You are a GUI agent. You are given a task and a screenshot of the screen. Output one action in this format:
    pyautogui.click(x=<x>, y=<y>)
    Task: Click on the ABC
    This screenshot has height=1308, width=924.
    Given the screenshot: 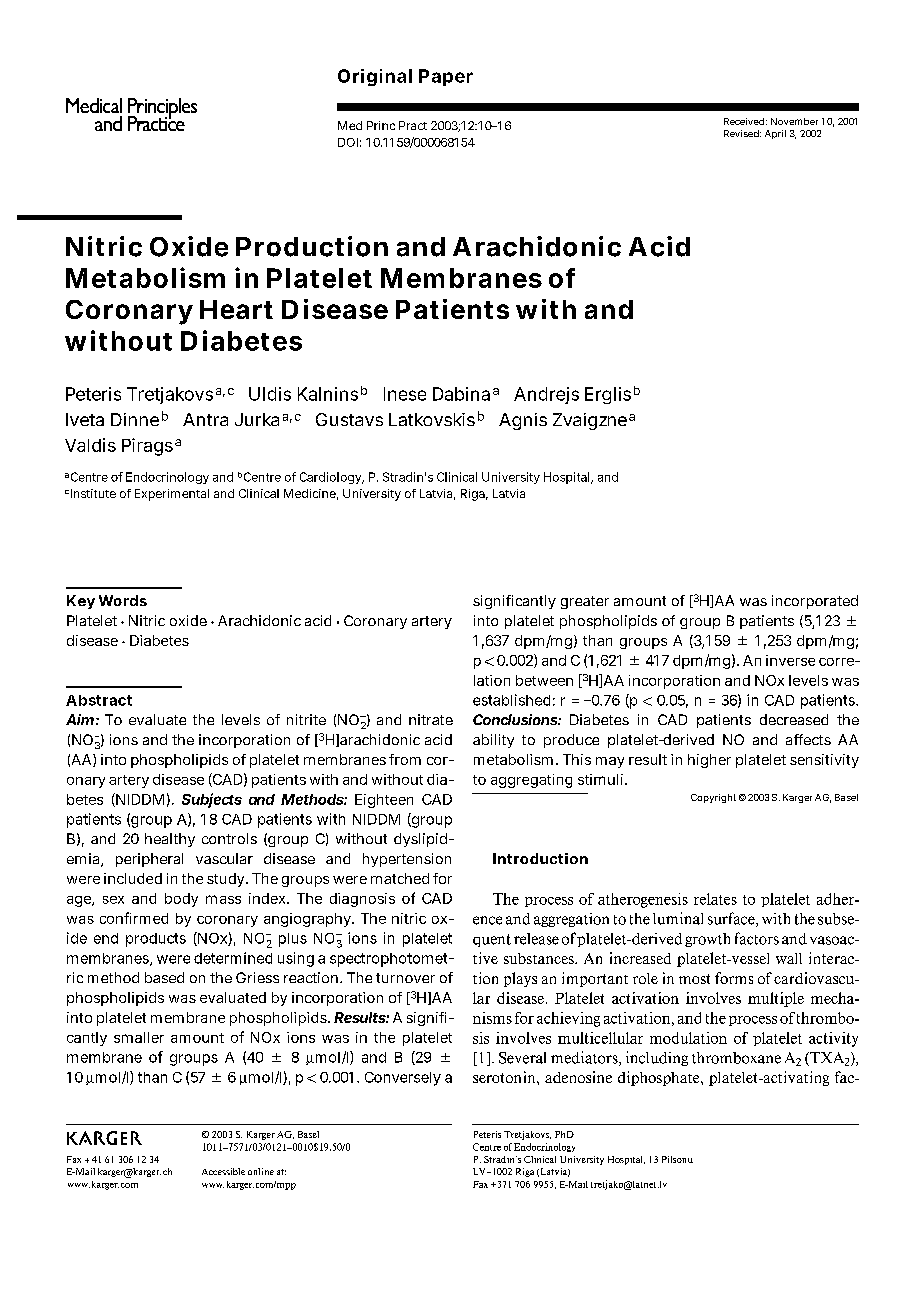 What is the action you would take?
    pyautogui.click(x=104, y=1138)
